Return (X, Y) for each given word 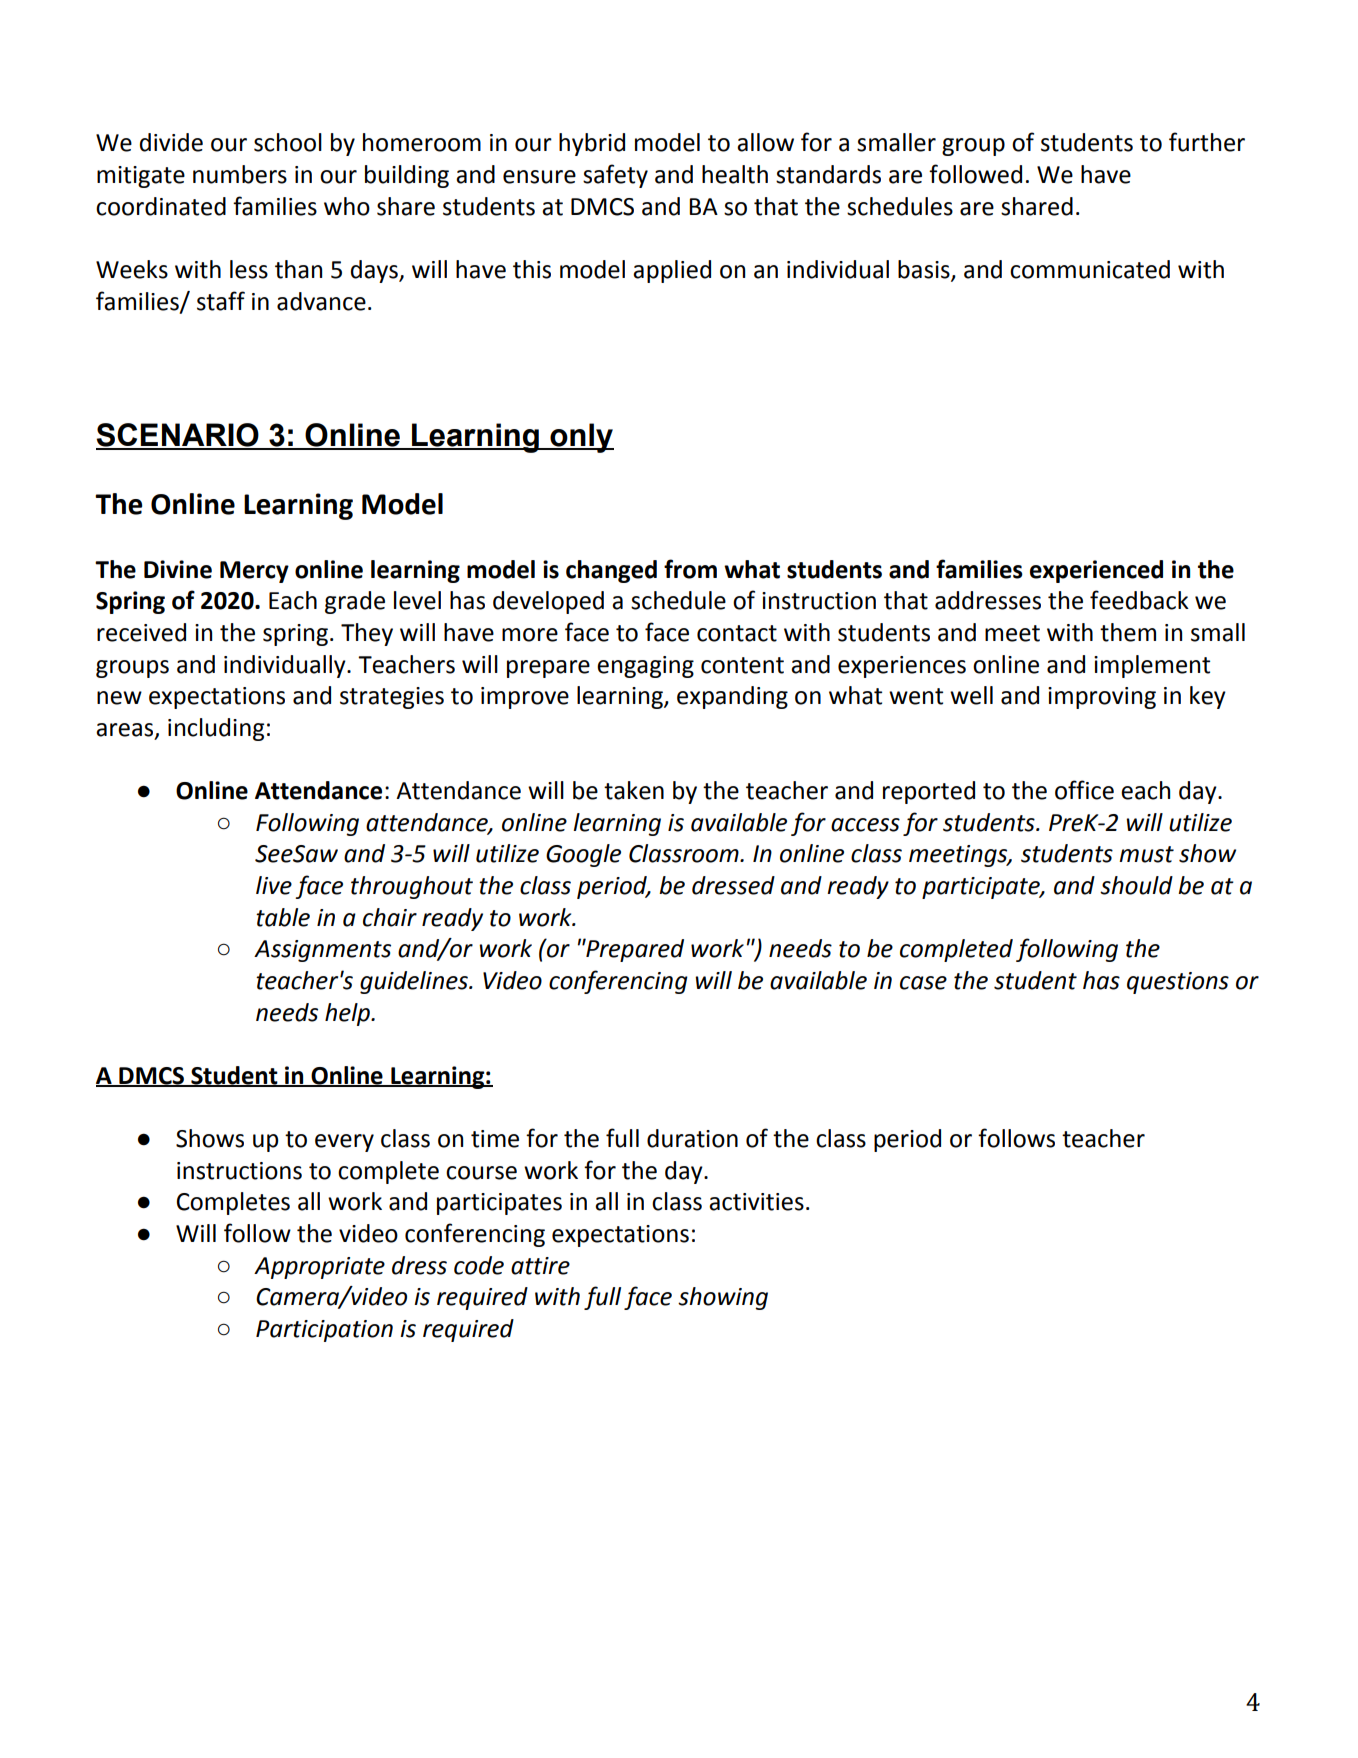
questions (1178, 983)
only (581, 438)
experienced (1096, 571)
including (216, 729)
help (348, 1014)
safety (615, 176)
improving (1102, 698)
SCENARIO (178, 436)
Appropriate (319, 1268)
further (1207, 142)
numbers (240, 174)
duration (692, 1138)
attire (540, 1266)
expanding (732, 697)
